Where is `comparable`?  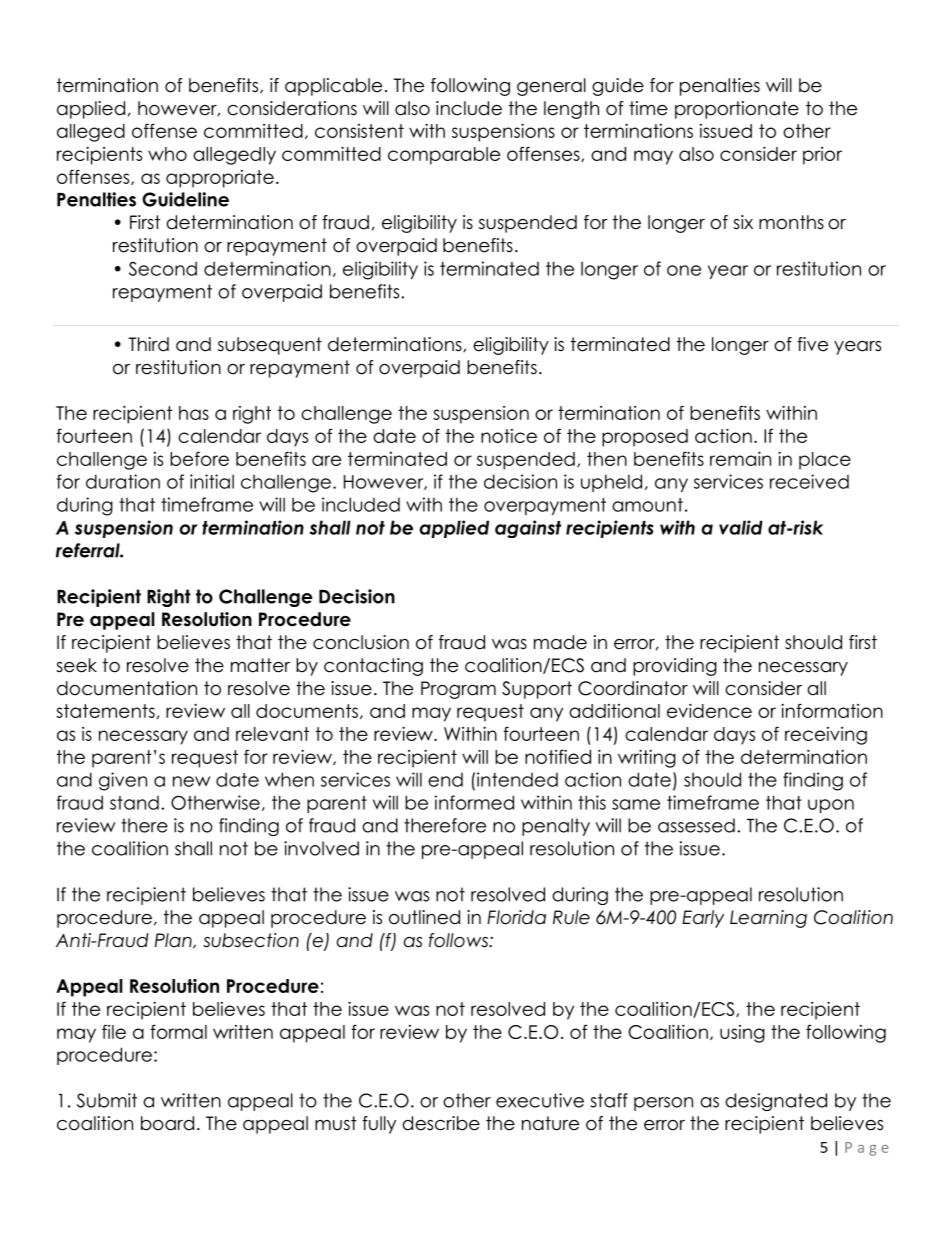
comparable is located at coordinates (444, 156).
